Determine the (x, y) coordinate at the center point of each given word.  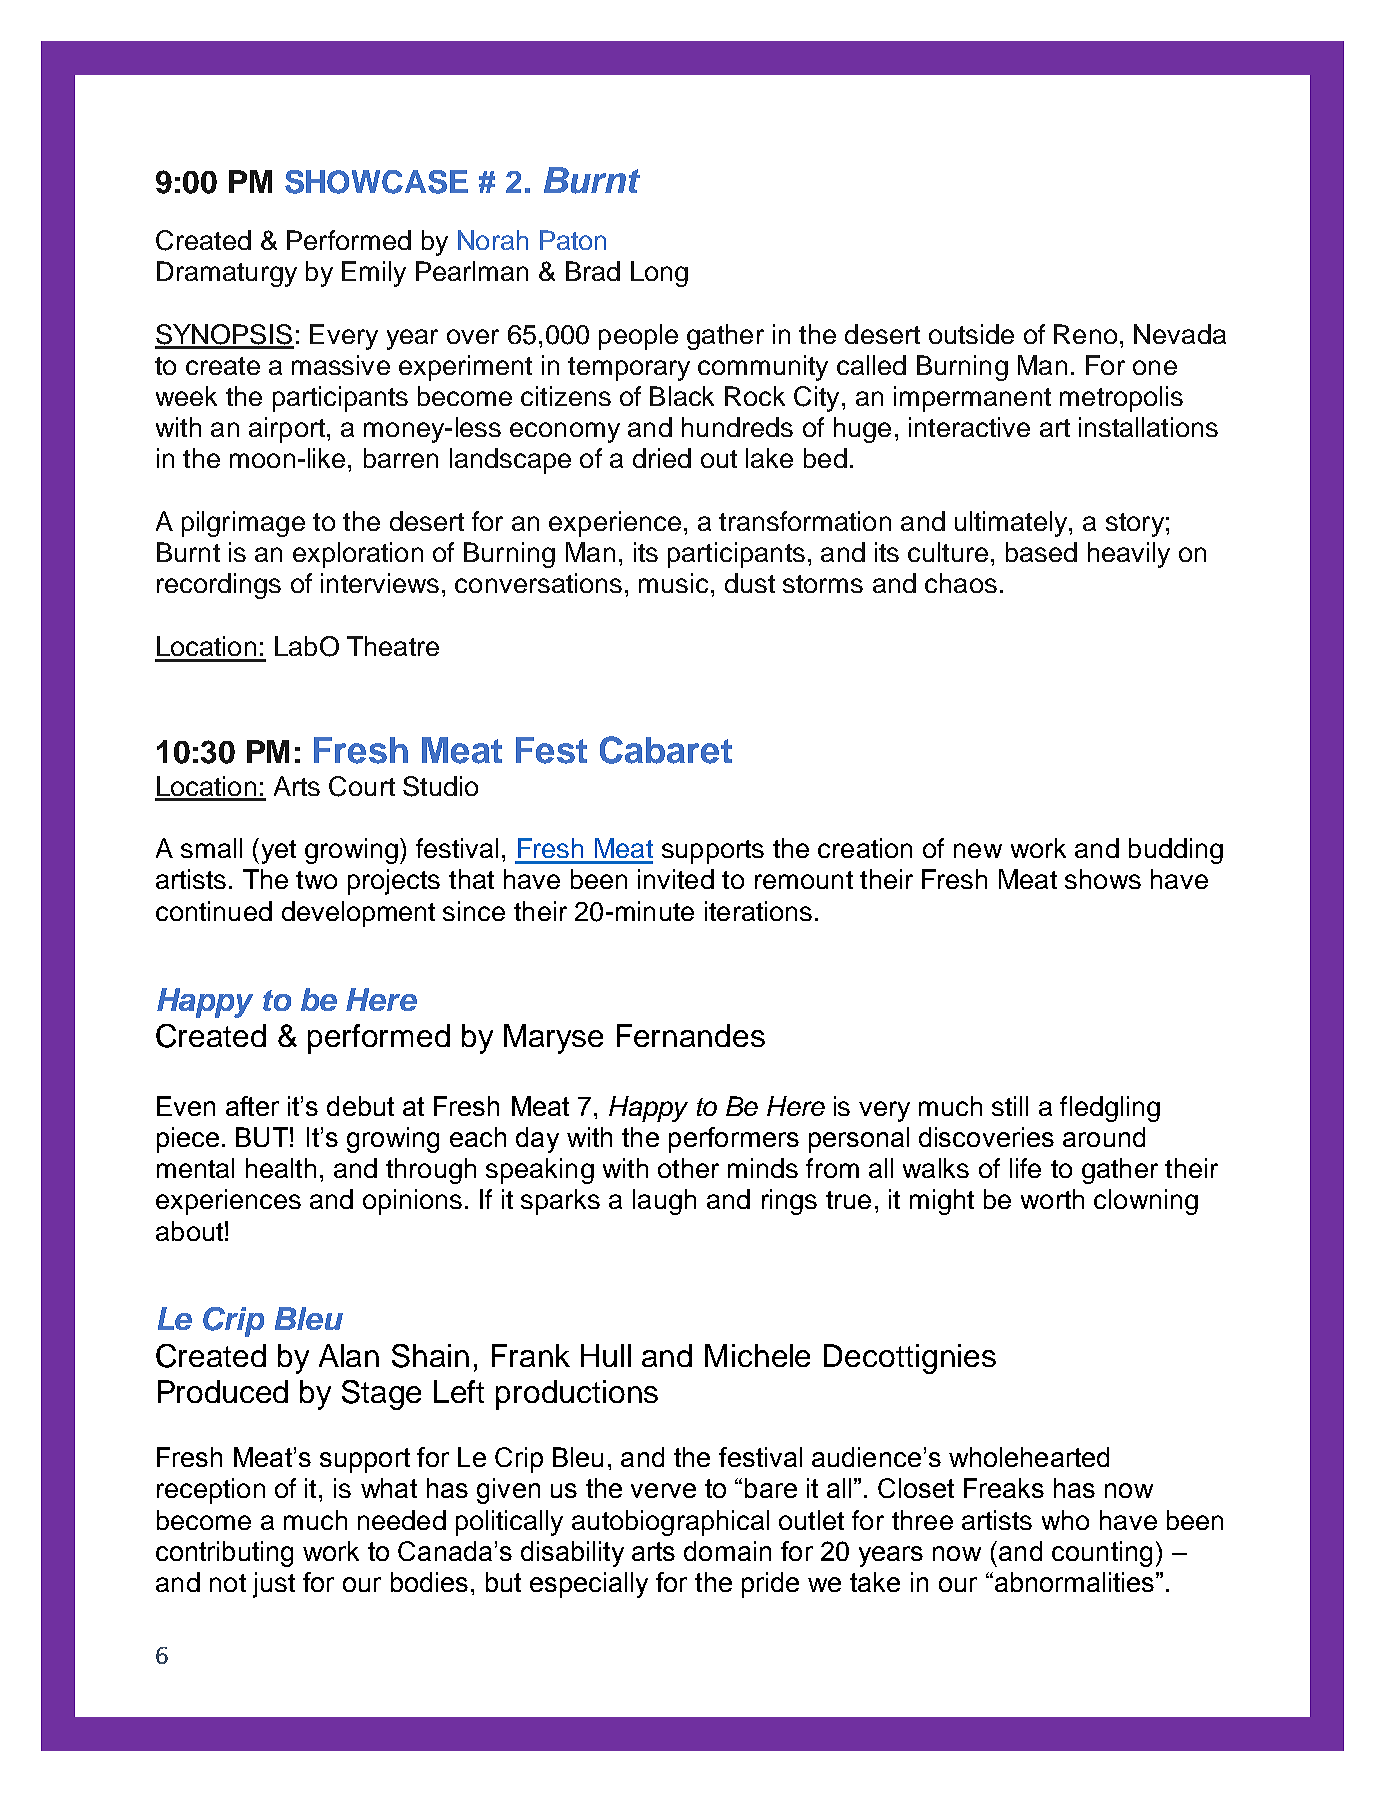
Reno (1085, 334)
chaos (961, 583)
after (252, 1106)
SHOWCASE (376, 182)
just (274, 1585)
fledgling (1110, 1109)
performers (734, 1140)
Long (659, 274)
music (673, 583)
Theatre (393, 646)
